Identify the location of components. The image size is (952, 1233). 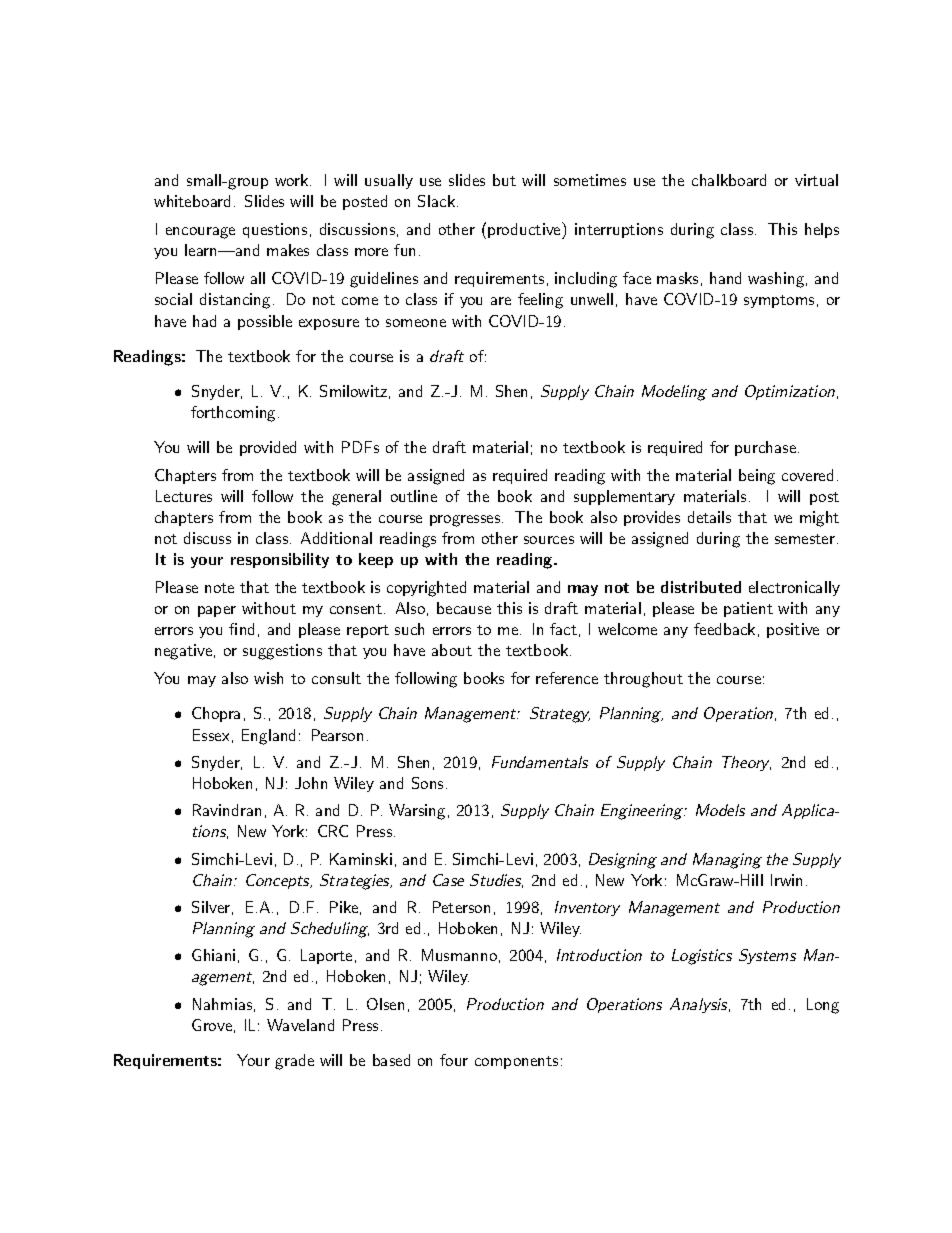
(516, 1062).
